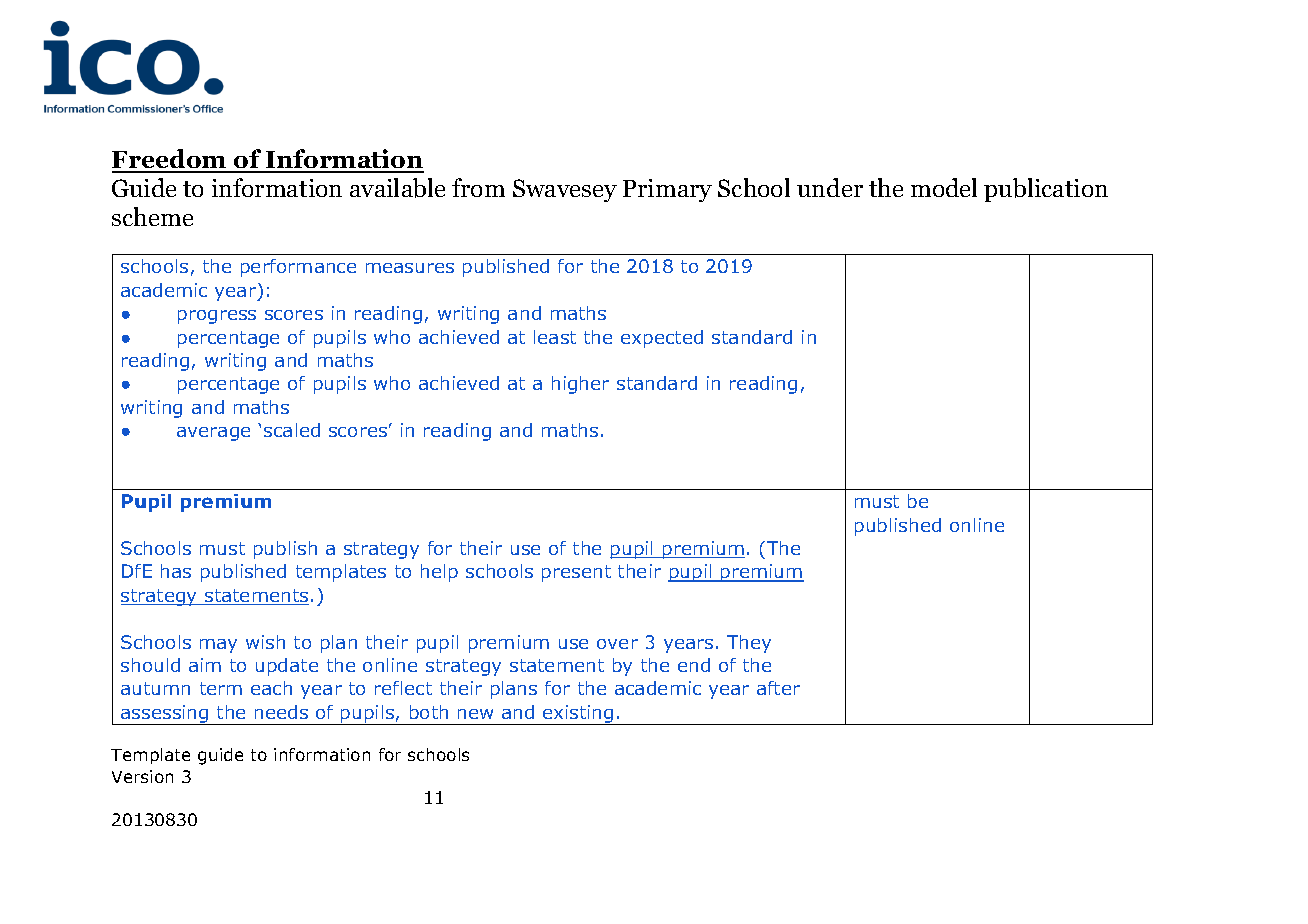 The image size is (1308, 924). What do you see at coordinates (580, 385) in the page?
I see `higher` at bounding box center [580, 385].
